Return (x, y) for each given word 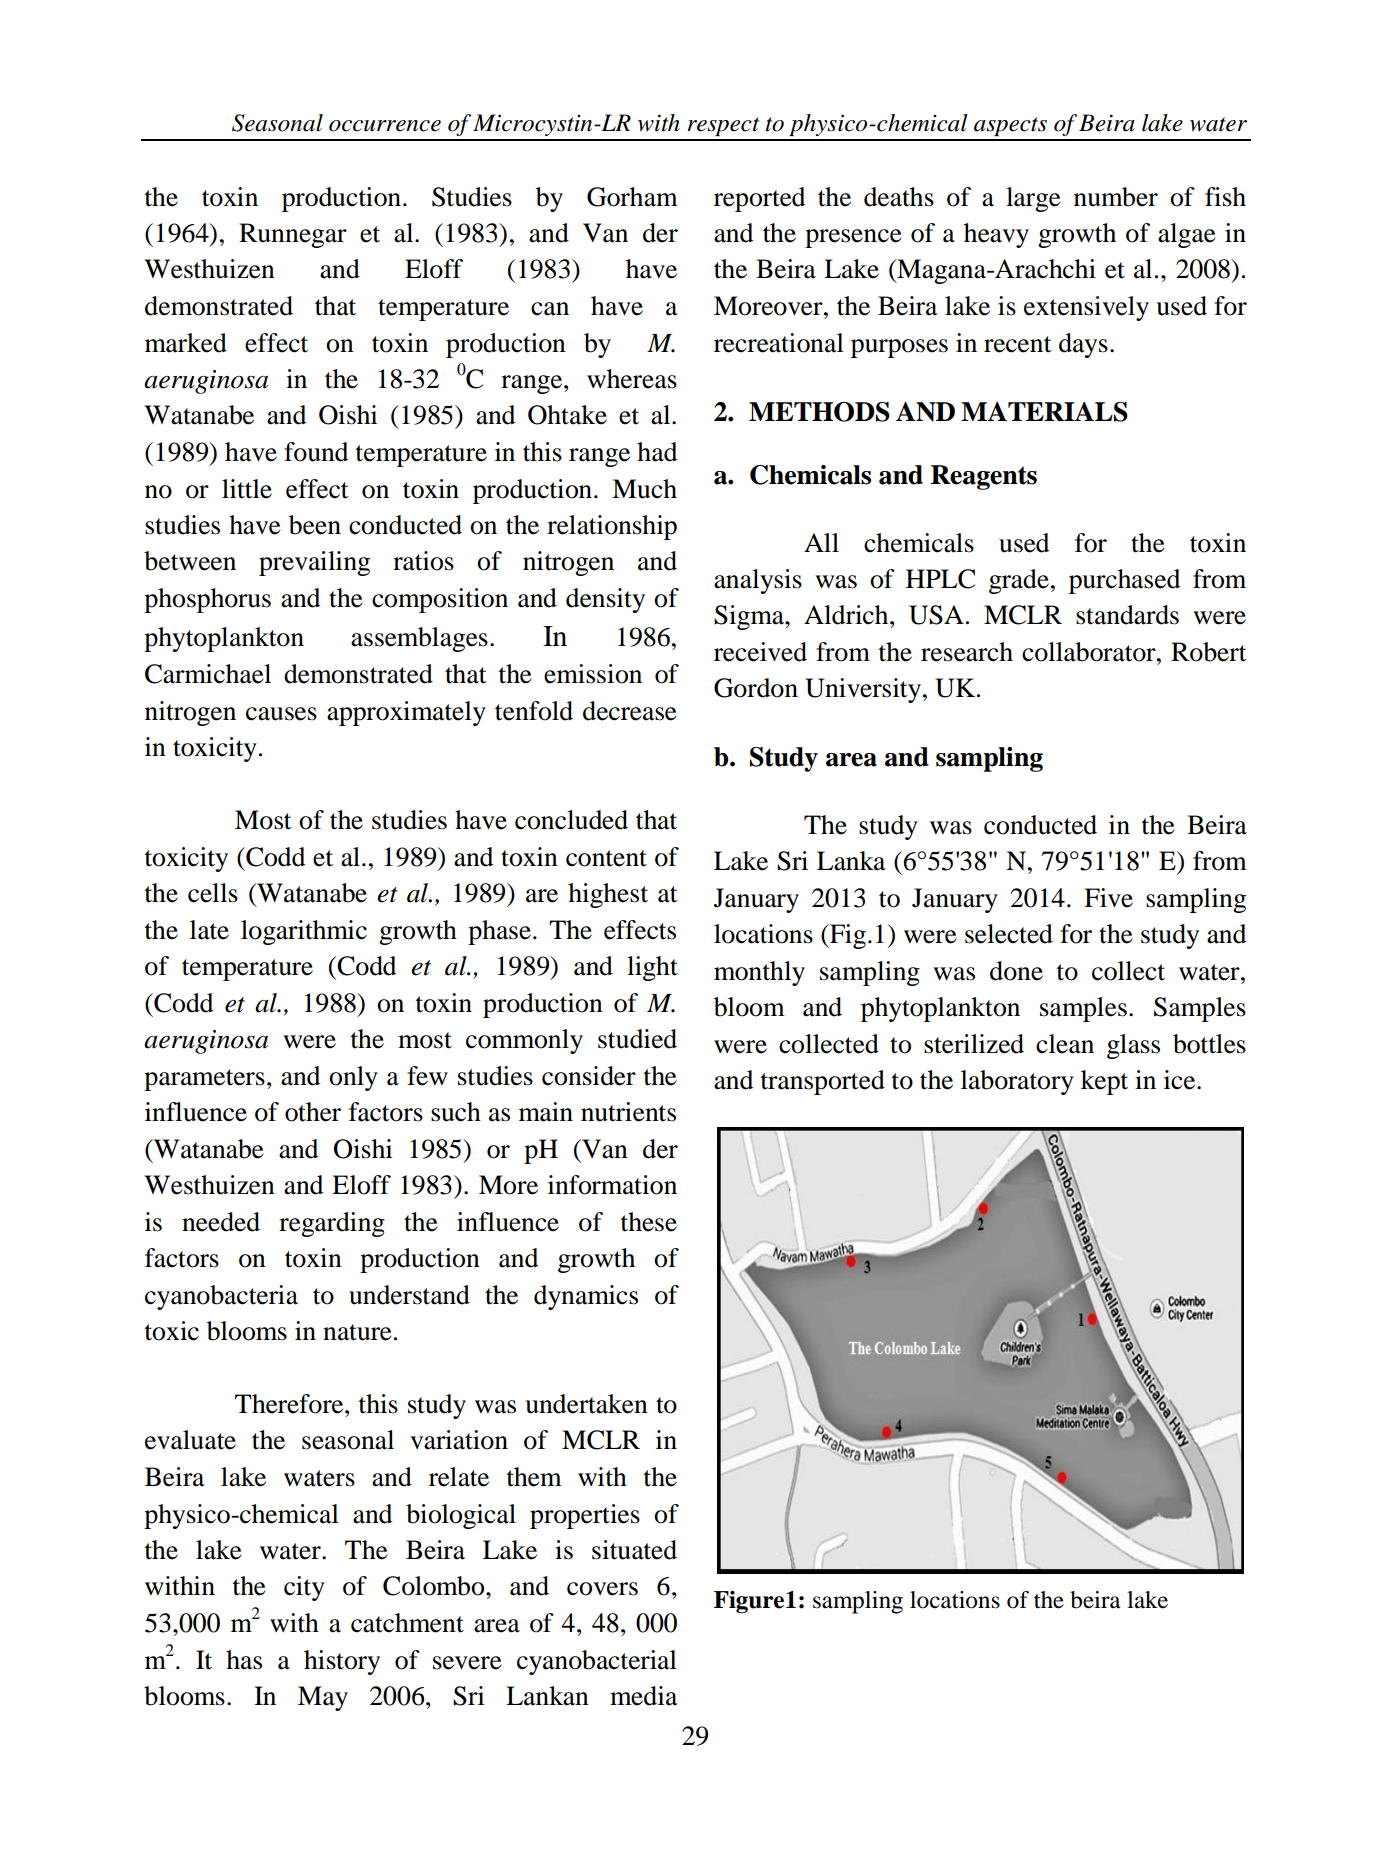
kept (1104, 1082)
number (1116, 197)
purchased (1124, 581)
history (342, 1662)
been (315, 525)
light (652, 968)
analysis (758, 581)
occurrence (385, 126)
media (644, 1696)
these (649, 1222)
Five (1108, 898)
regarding (332, 1224)
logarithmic (304, 932)
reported (759, 199)
